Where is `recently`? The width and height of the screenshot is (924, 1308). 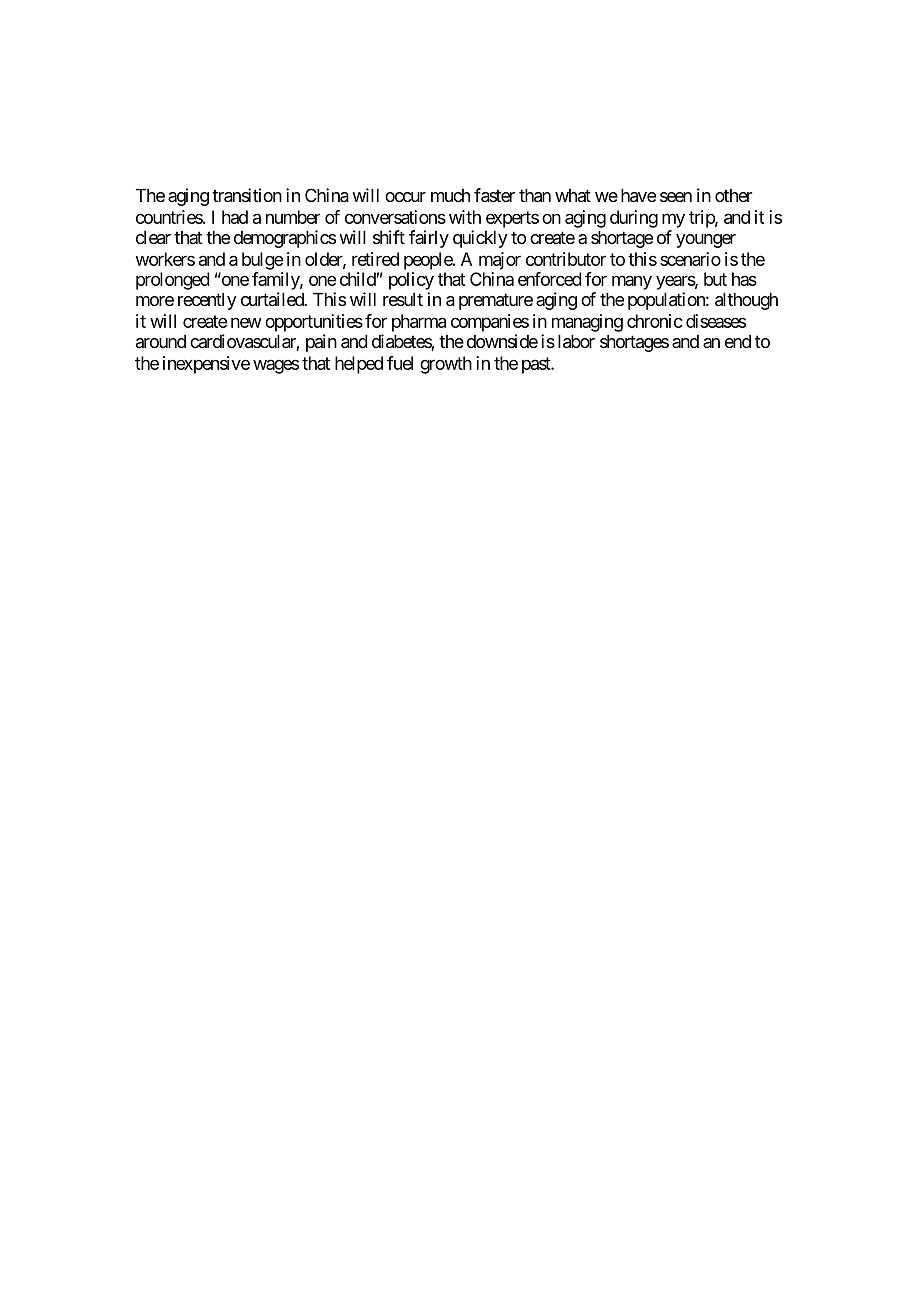
recently is located at coordinates (207, 301).
